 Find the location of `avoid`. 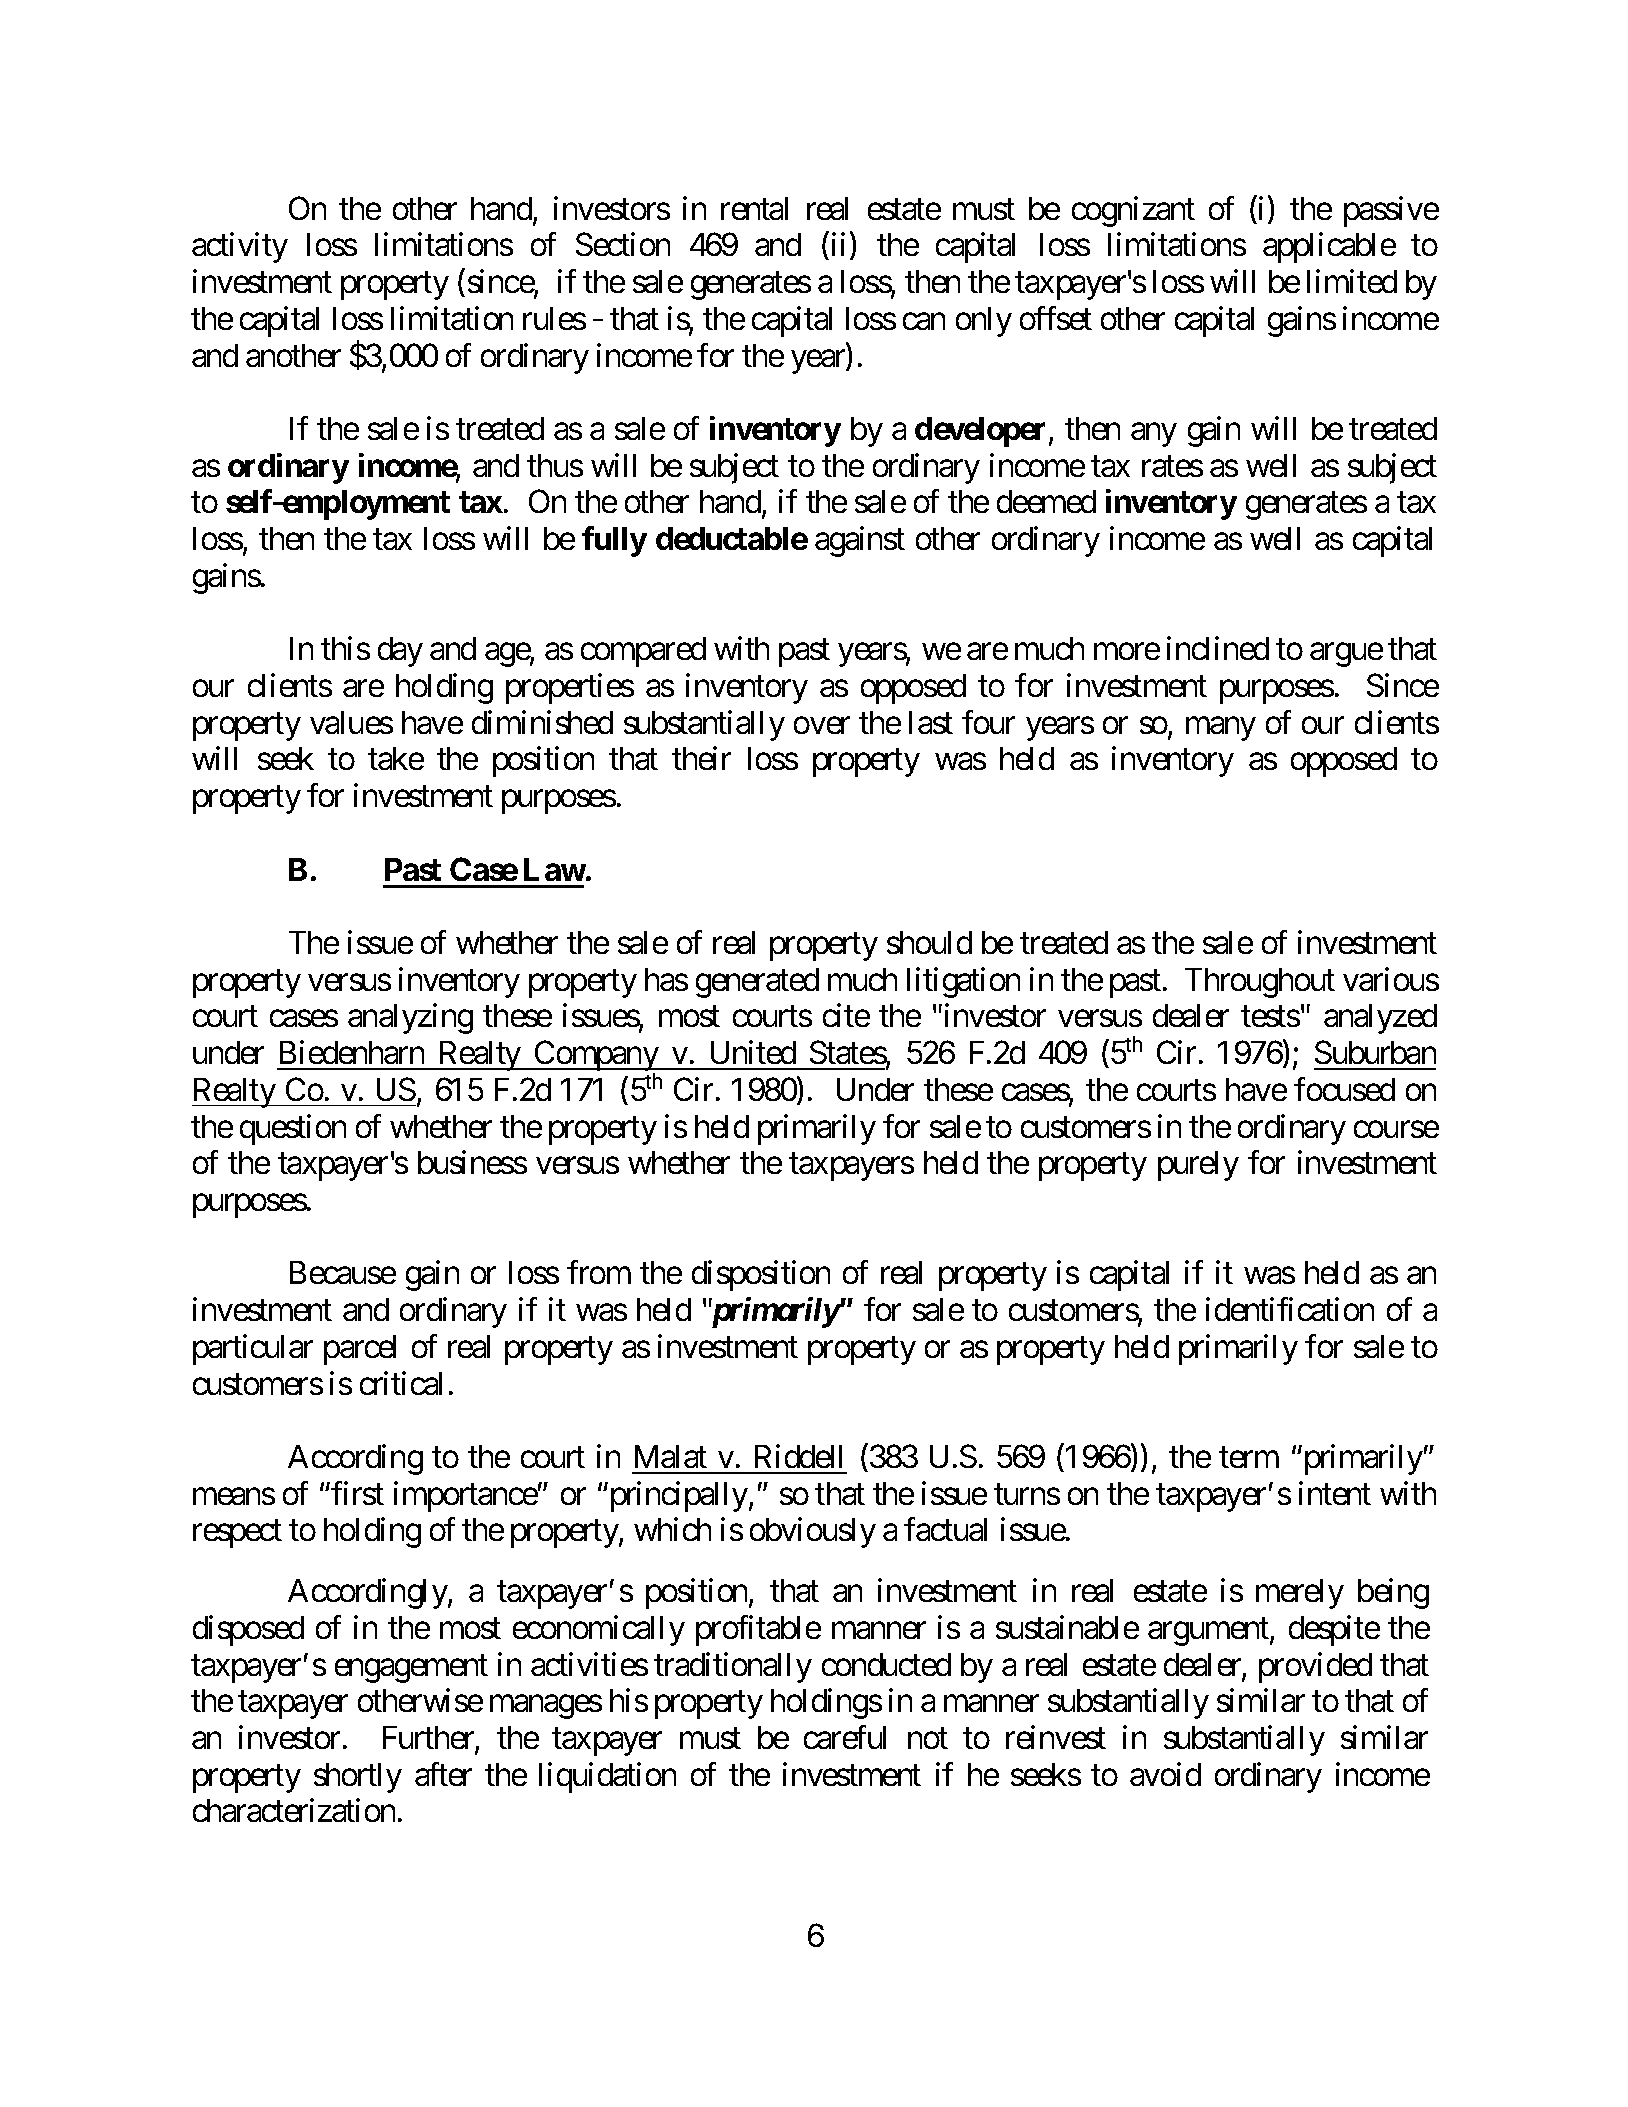

avoid is located at coordinates (1165, 1774).
